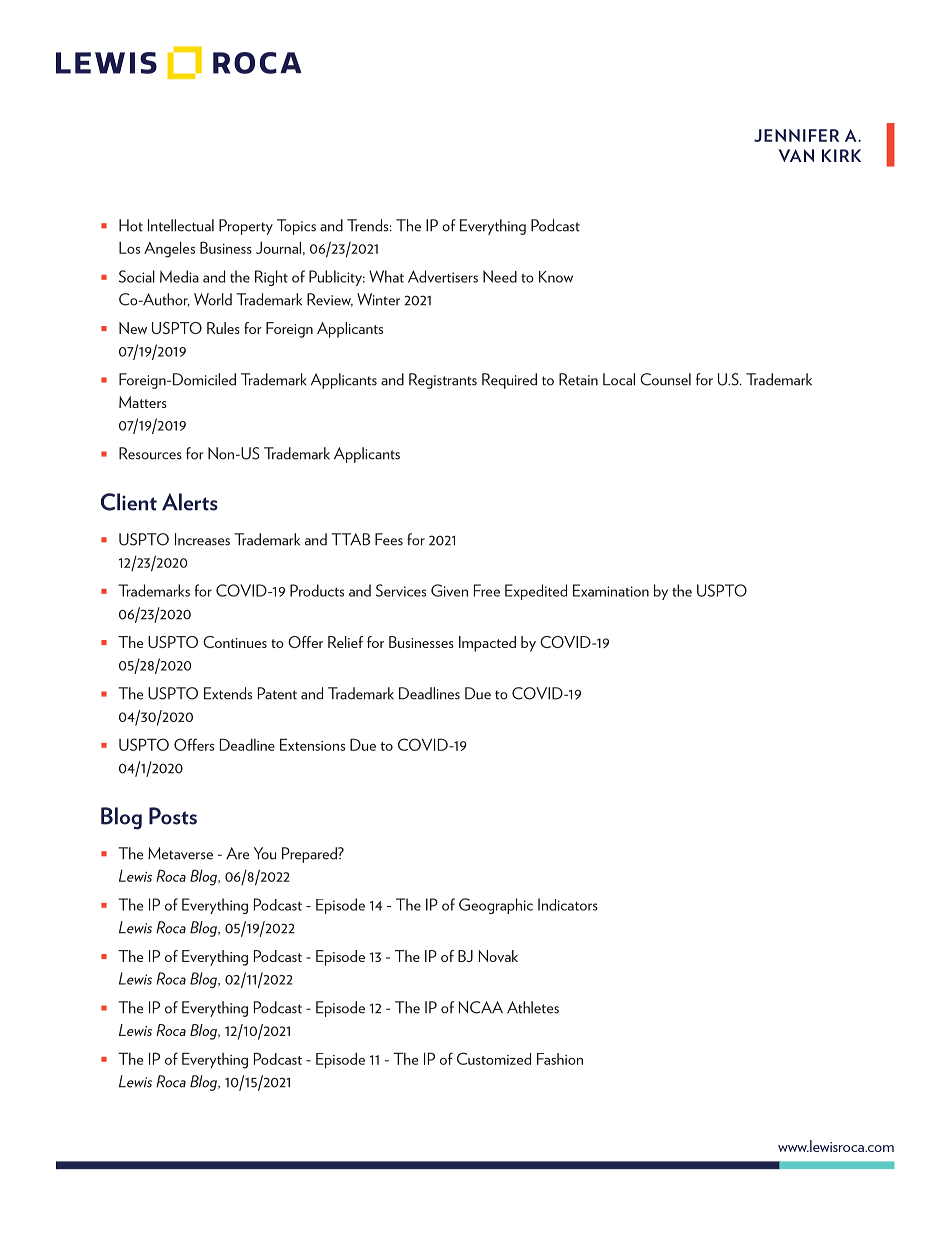 This screenshot has height=1233, width=952. What do you see at coordinates (500, 276) in the screenshot?
I see `Need` at bounding box center [500, 276].
